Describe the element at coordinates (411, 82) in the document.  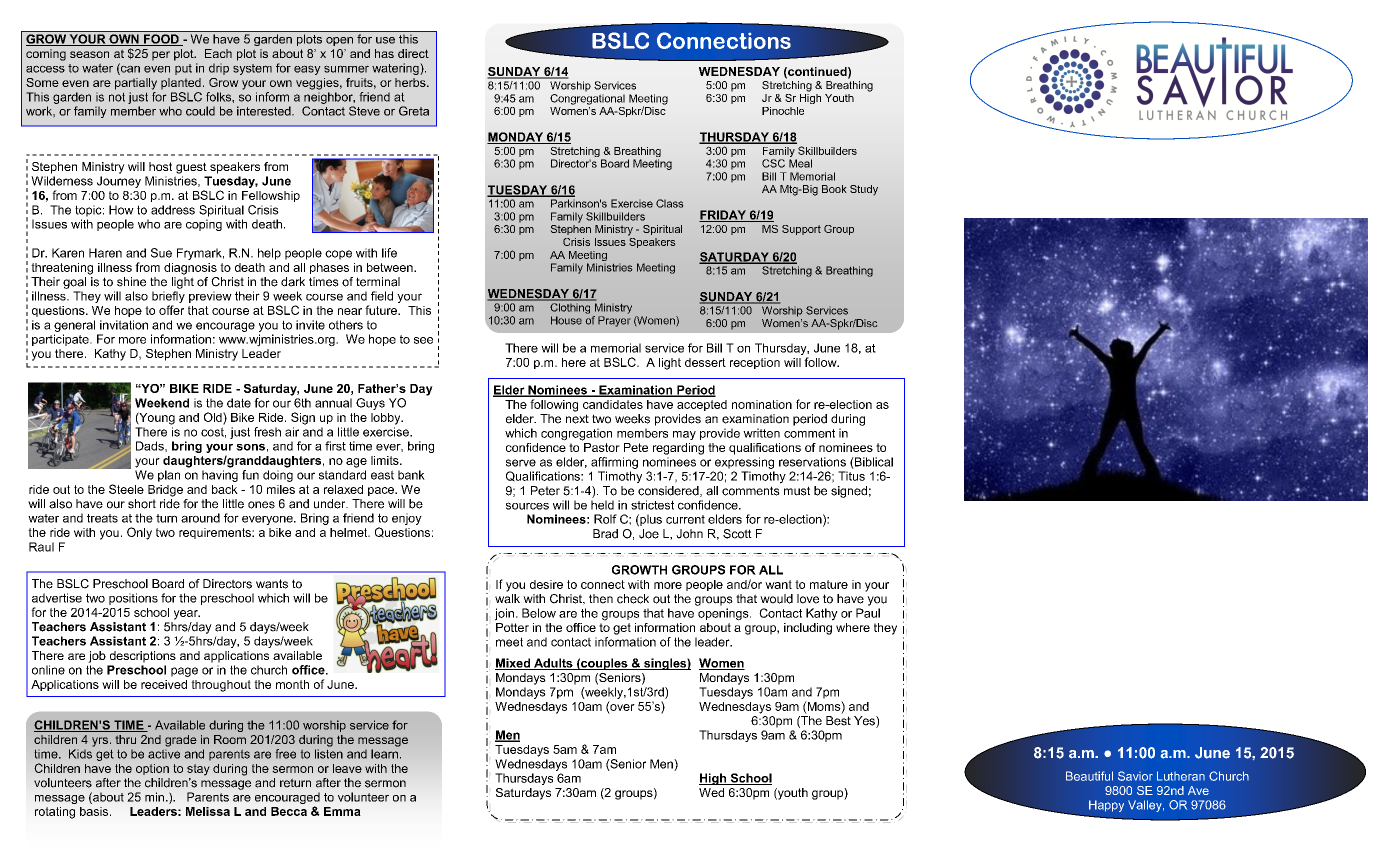
I see `herbs` at that location.
